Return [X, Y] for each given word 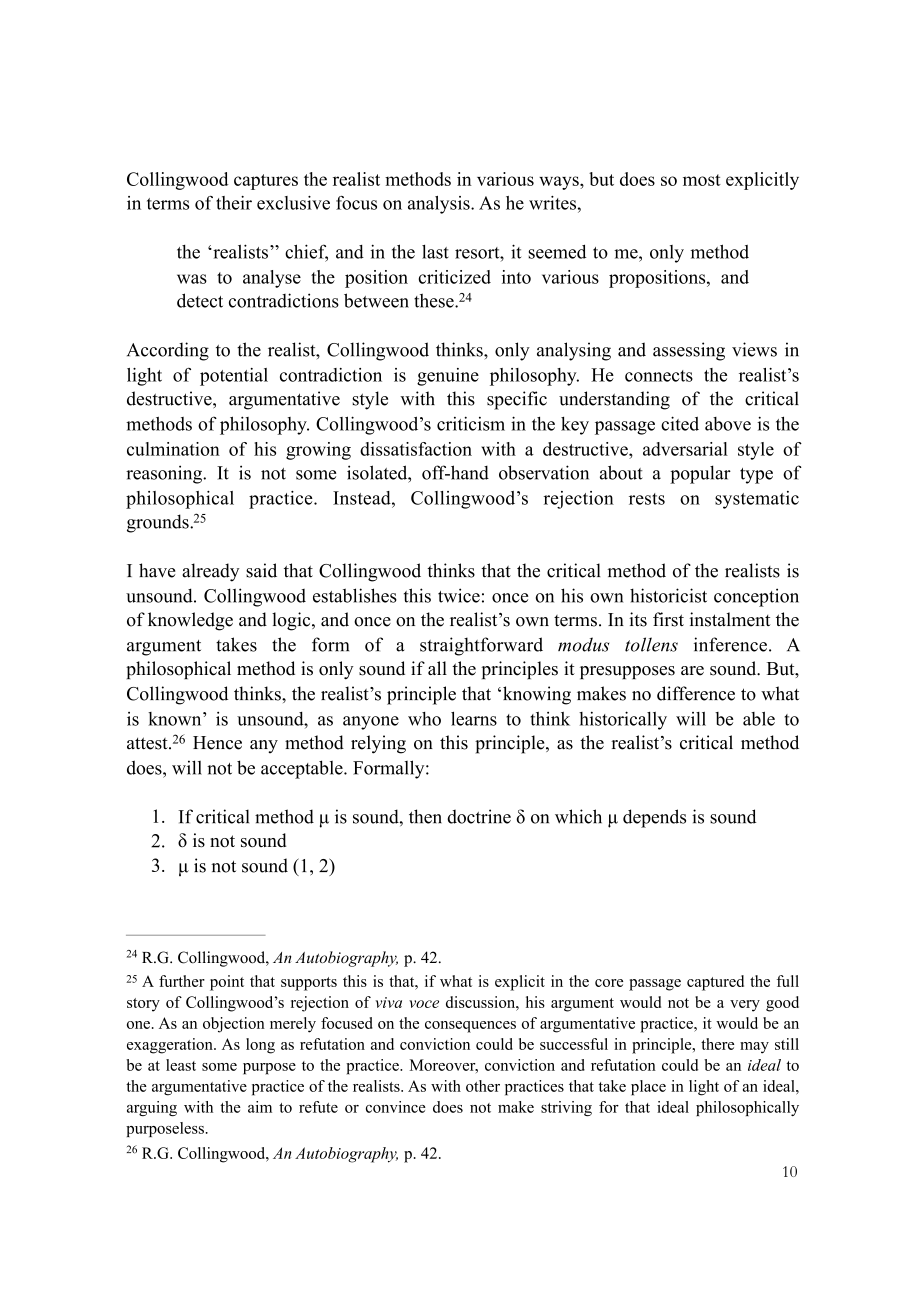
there [717, 1044]
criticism [471, 423]
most [702, 180]
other [483, 1086]
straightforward [481, 646]
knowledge [190, 621]
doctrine [479, 816]
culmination [173, 449]
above [728, 424]
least [181, 1065]
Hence [217, 743]
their [234, 203]
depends [654, 818]
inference [730, 644]
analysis [440, 205]
